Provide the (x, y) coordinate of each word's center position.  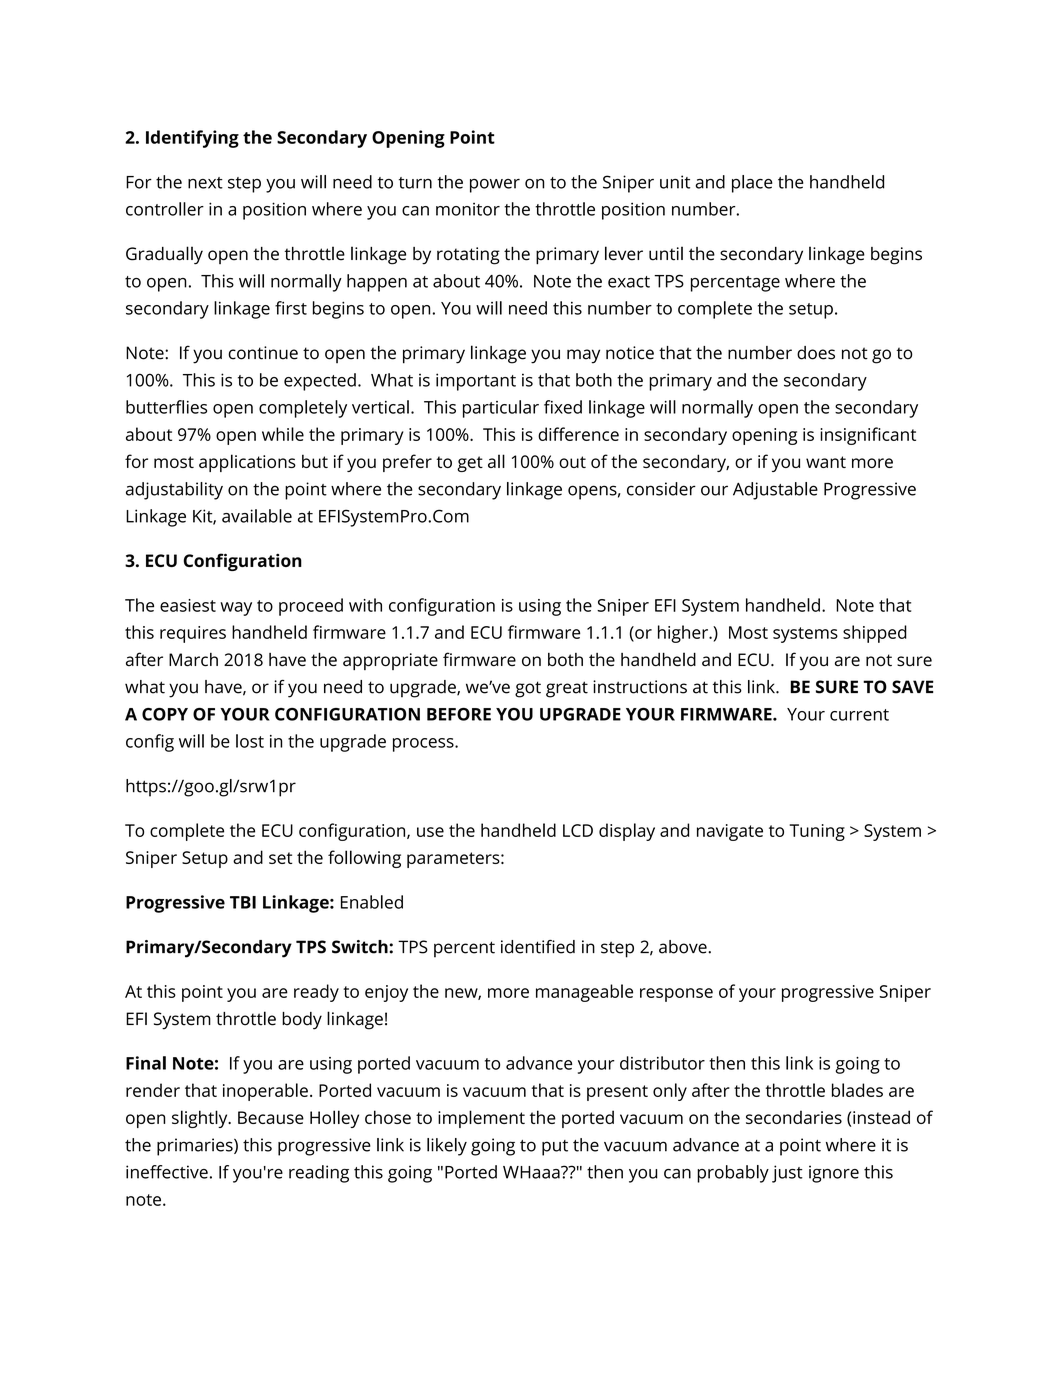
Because (271, 1117)
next (205, 183)
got (528, 689)
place (752, 184)
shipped (875, 634)
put (555, 1148)
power (495, 186)
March (193, 660)
